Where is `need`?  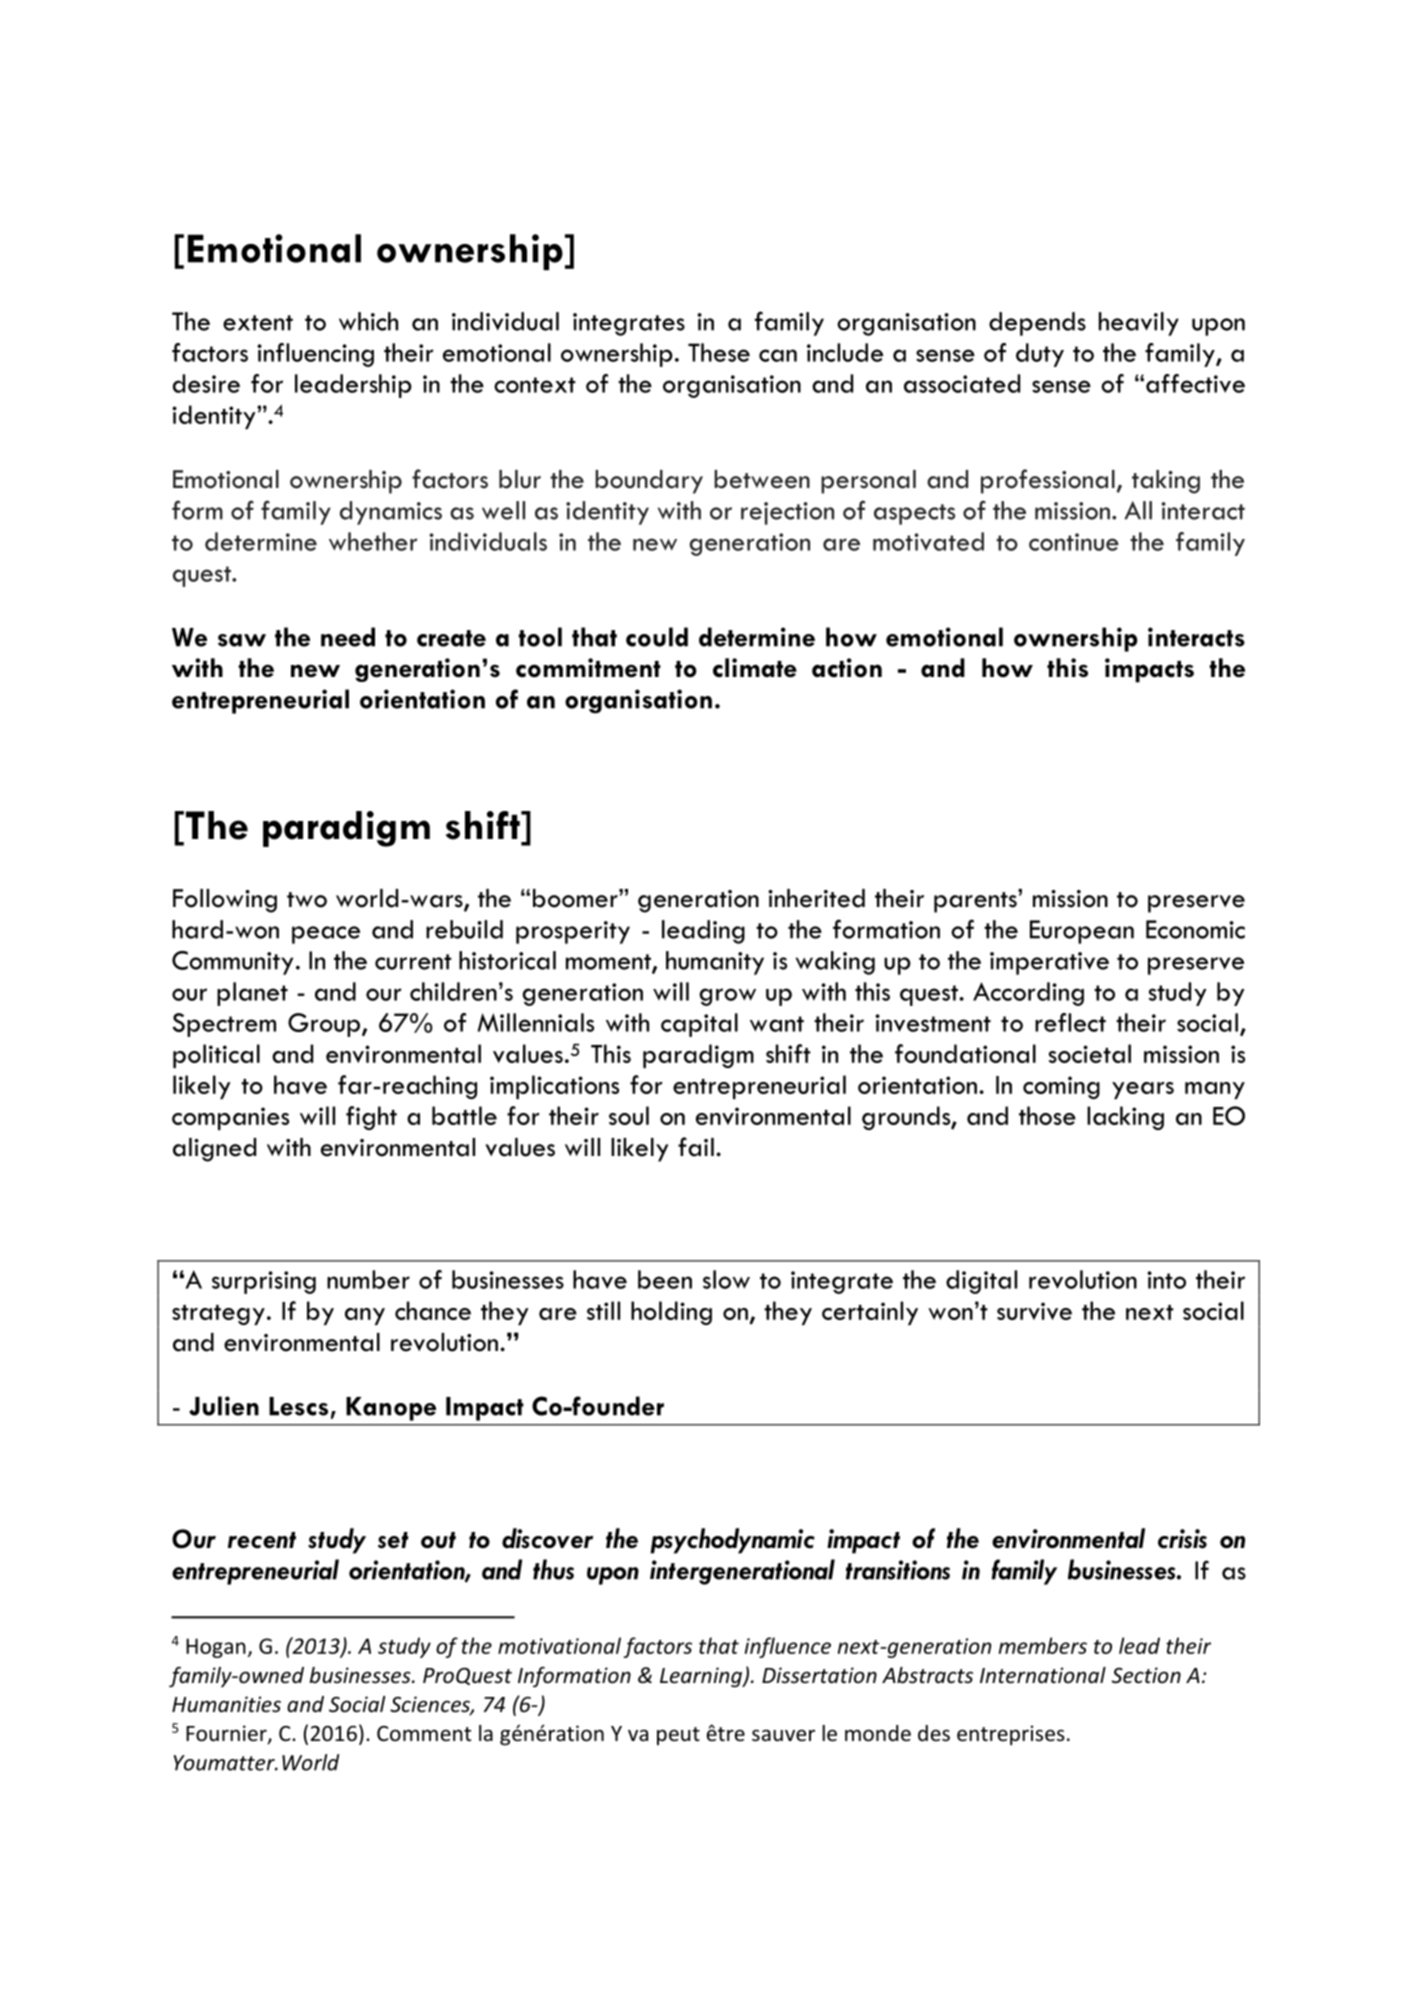
need is located at coordinates (348, 637).
